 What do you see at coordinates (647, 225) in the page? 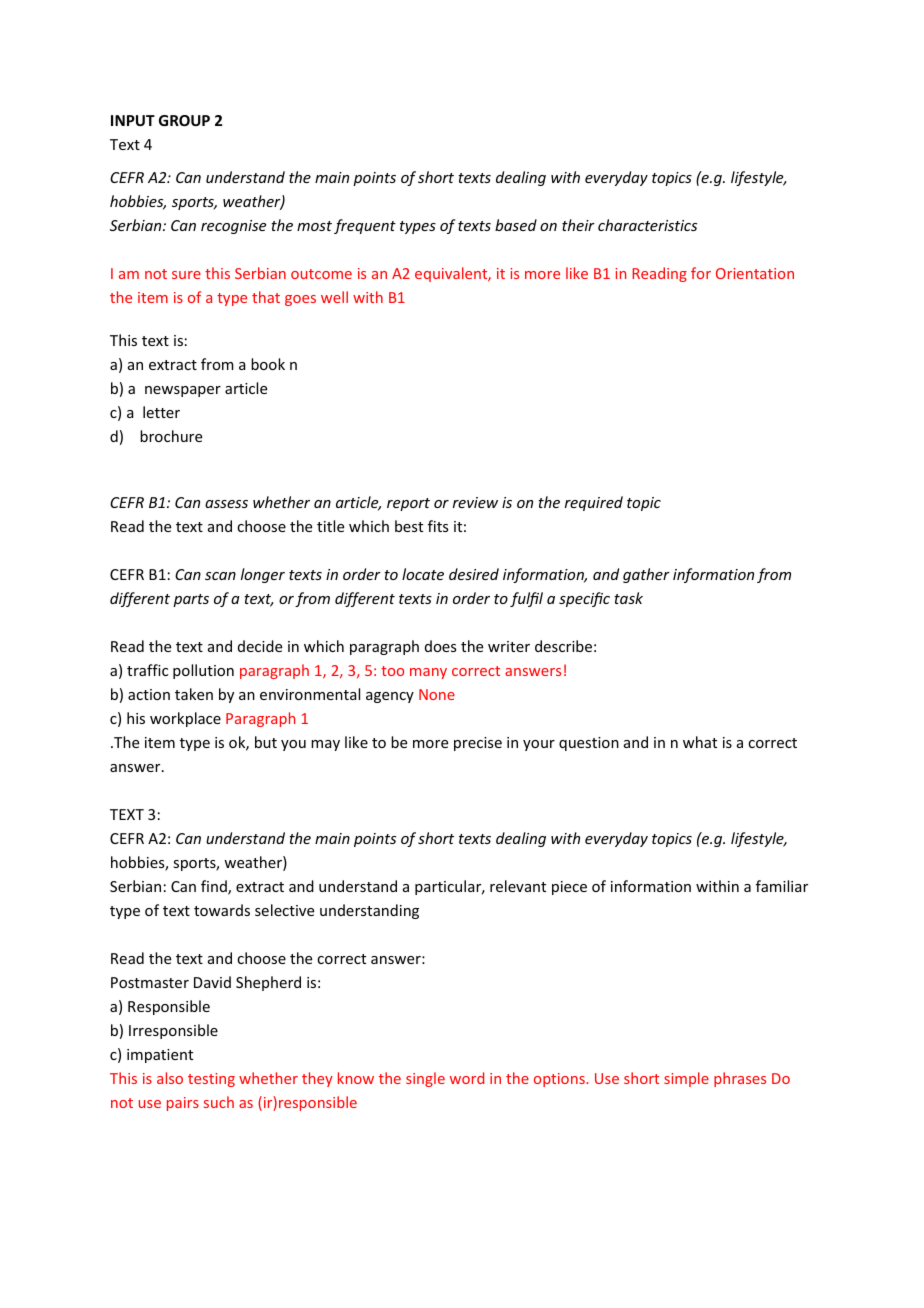
I see `characteristics` at bounding box center [647, 225].
